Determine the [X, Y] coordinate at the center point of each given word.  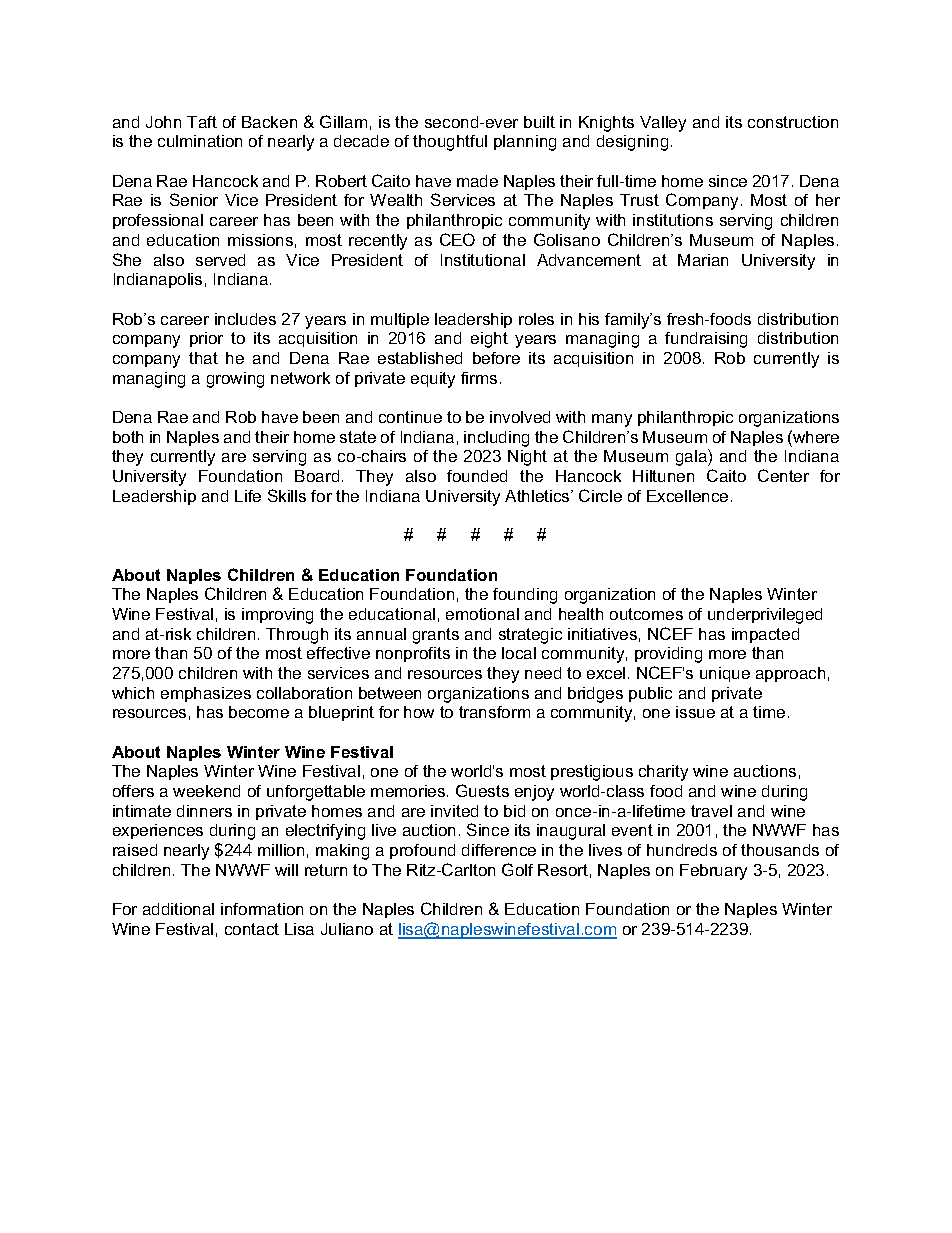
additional [178, 909]
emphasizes [206, 694]
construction [793, 122]
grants [436, 636]
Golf [517, 869]
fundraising [706, 340]
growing [235, 380]
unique [725, 674]
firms [479, 378]
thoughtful [450, 143]
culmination [200, 141]
